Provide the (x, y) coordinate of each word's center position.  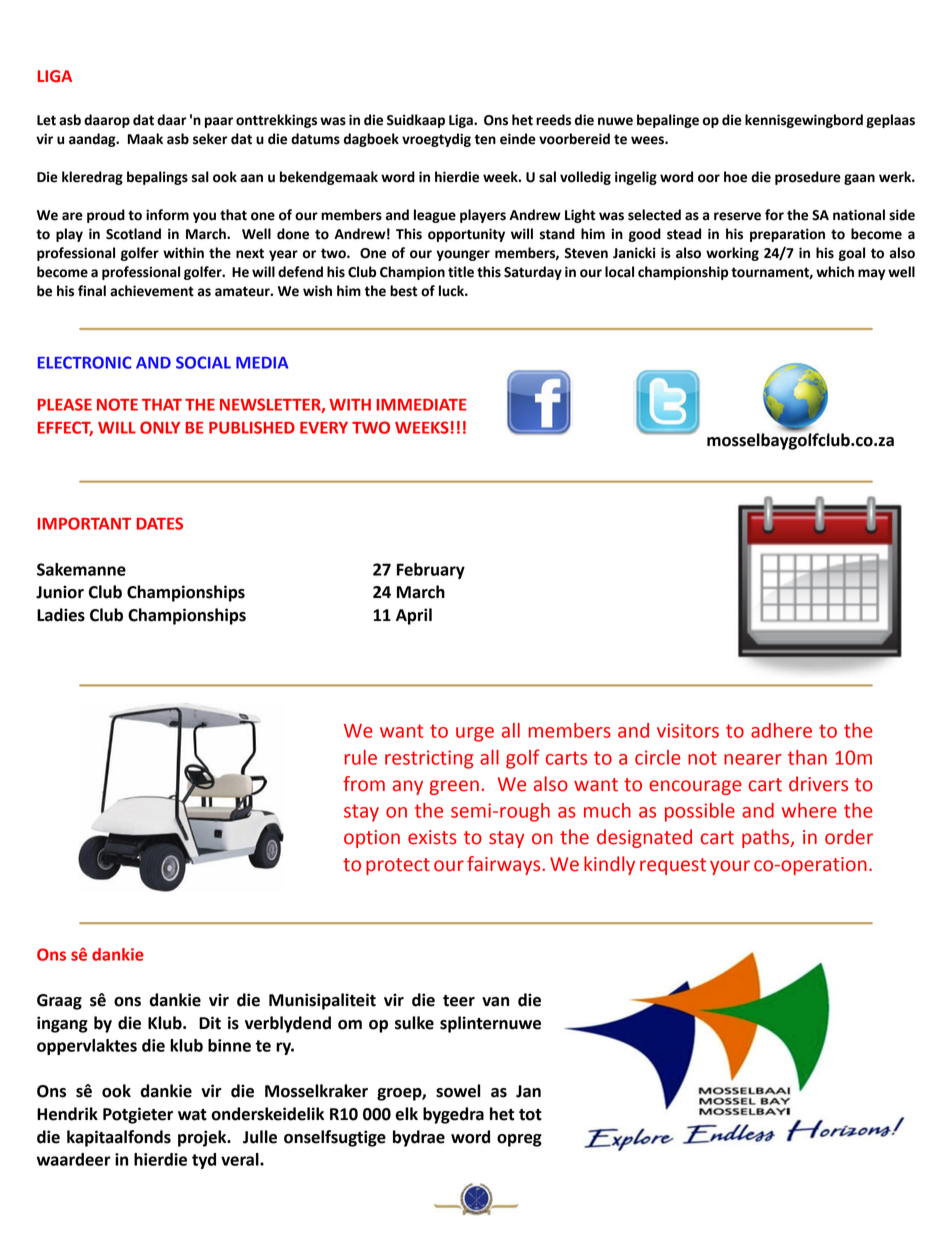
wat (192, 1115)
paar (219, 122)
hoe (735, 177)
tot (530, 1115)
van (495, 1002)
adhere (781, 730)
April (414, 616)
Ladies (61, 615)
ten (485, 139)
